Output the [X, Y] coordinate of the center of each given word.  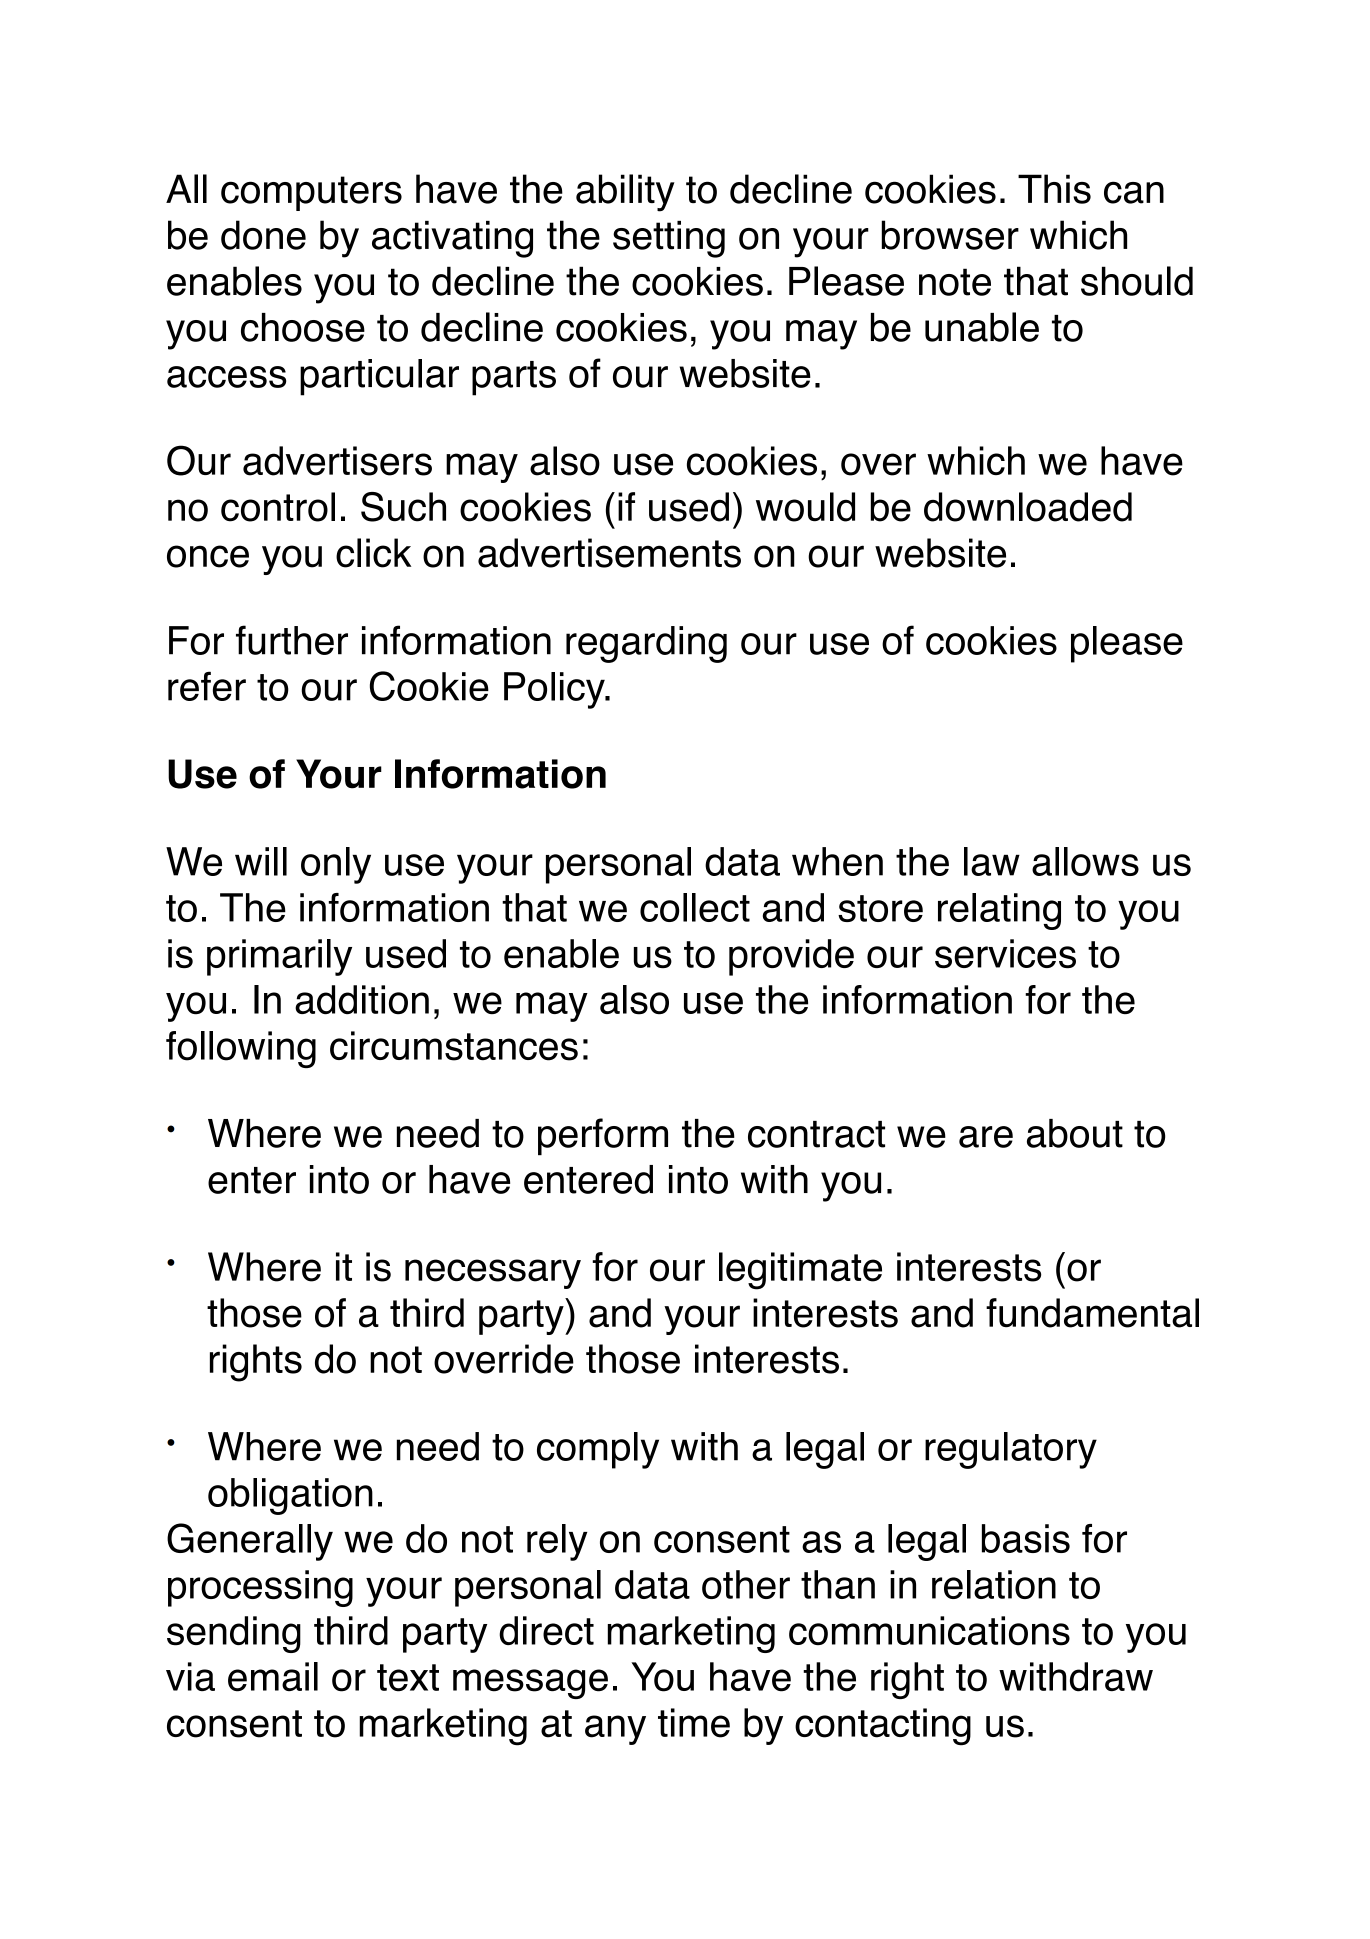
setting [669, 239]
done [263, 235]
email [273, 1677]
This [1054, 189]
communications [929, 1631]
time [694, 1723]
